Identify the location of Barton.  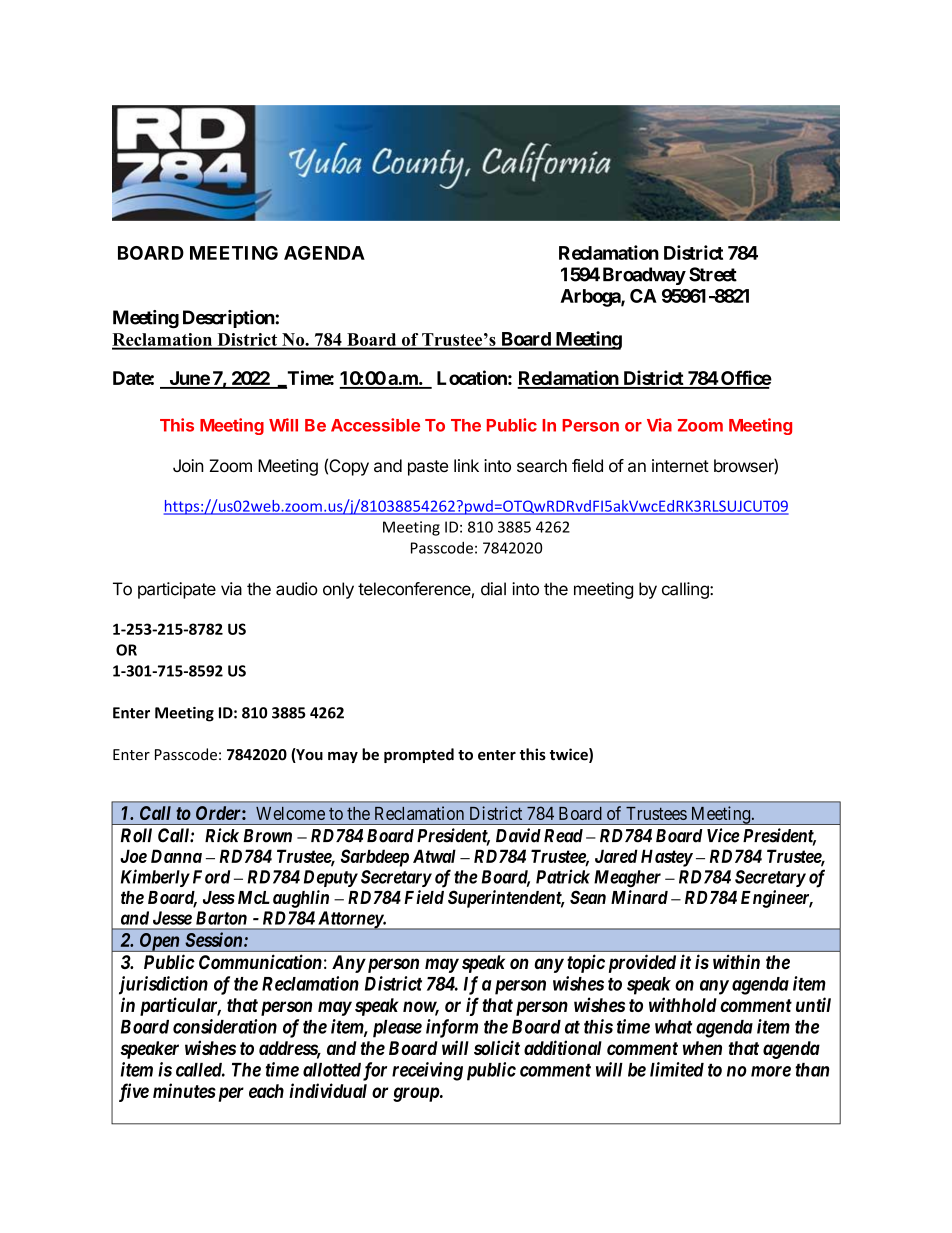
(221, 918).
